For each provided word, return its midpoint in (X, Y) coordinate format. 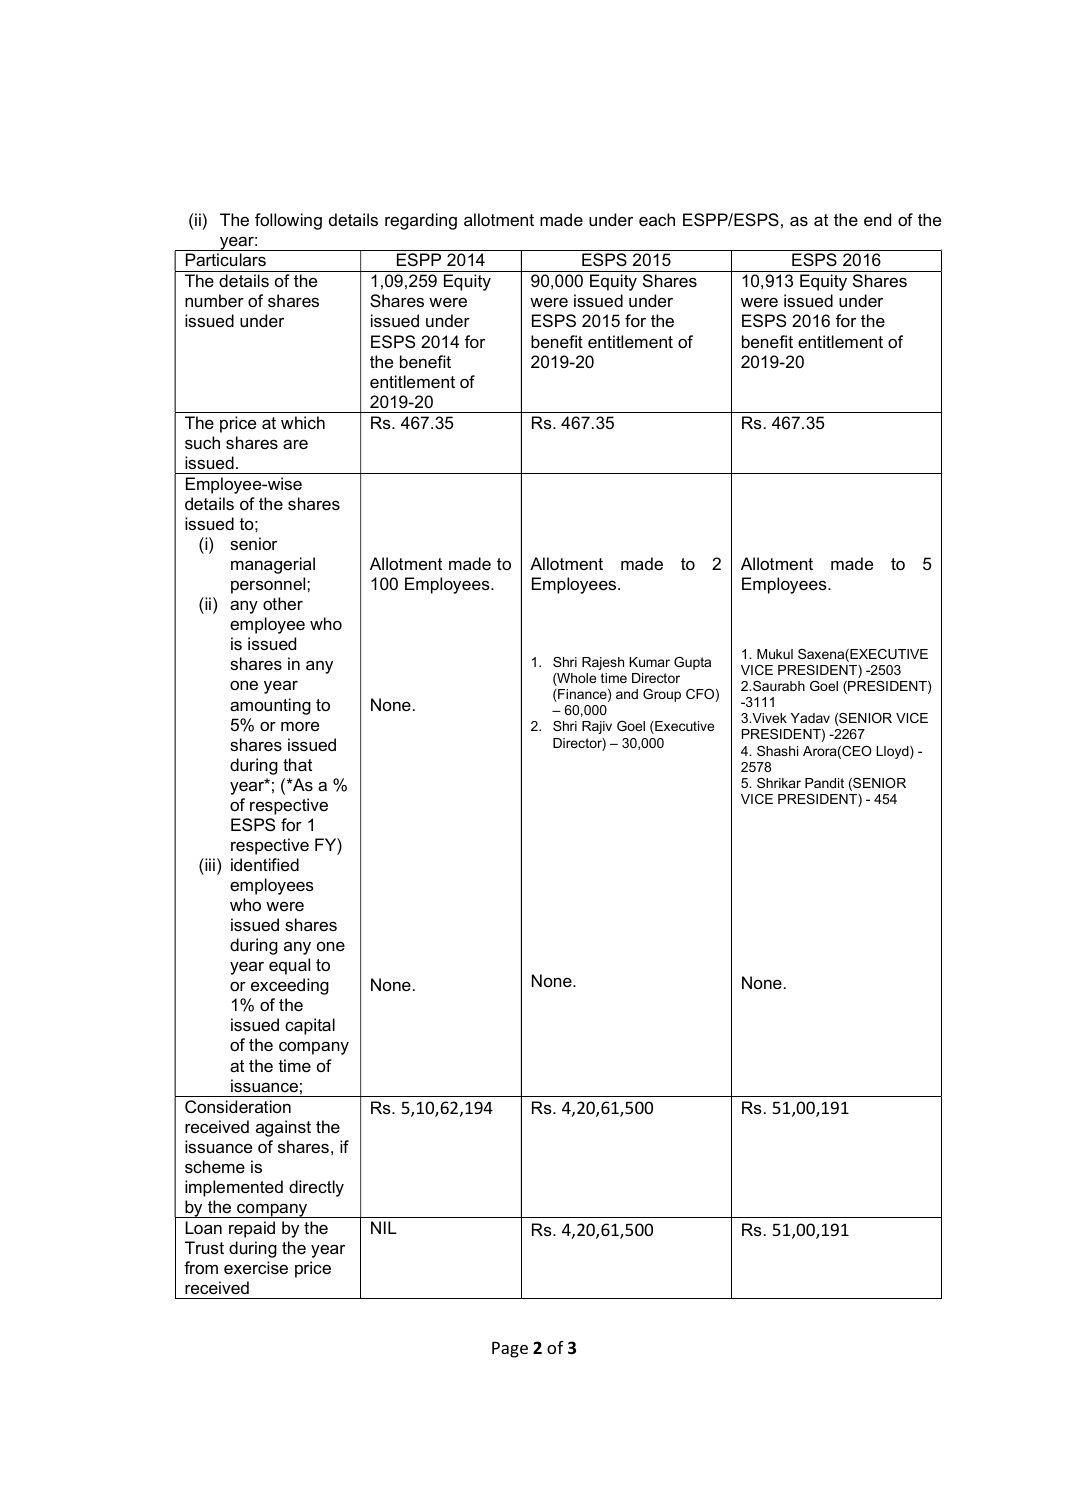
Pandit (824, 783)
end (877, 219)
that (297, 764)
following (288, 221)
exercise (256, 1267)
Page (510, 1350)
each (657, 219)
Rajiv (597, 727)
